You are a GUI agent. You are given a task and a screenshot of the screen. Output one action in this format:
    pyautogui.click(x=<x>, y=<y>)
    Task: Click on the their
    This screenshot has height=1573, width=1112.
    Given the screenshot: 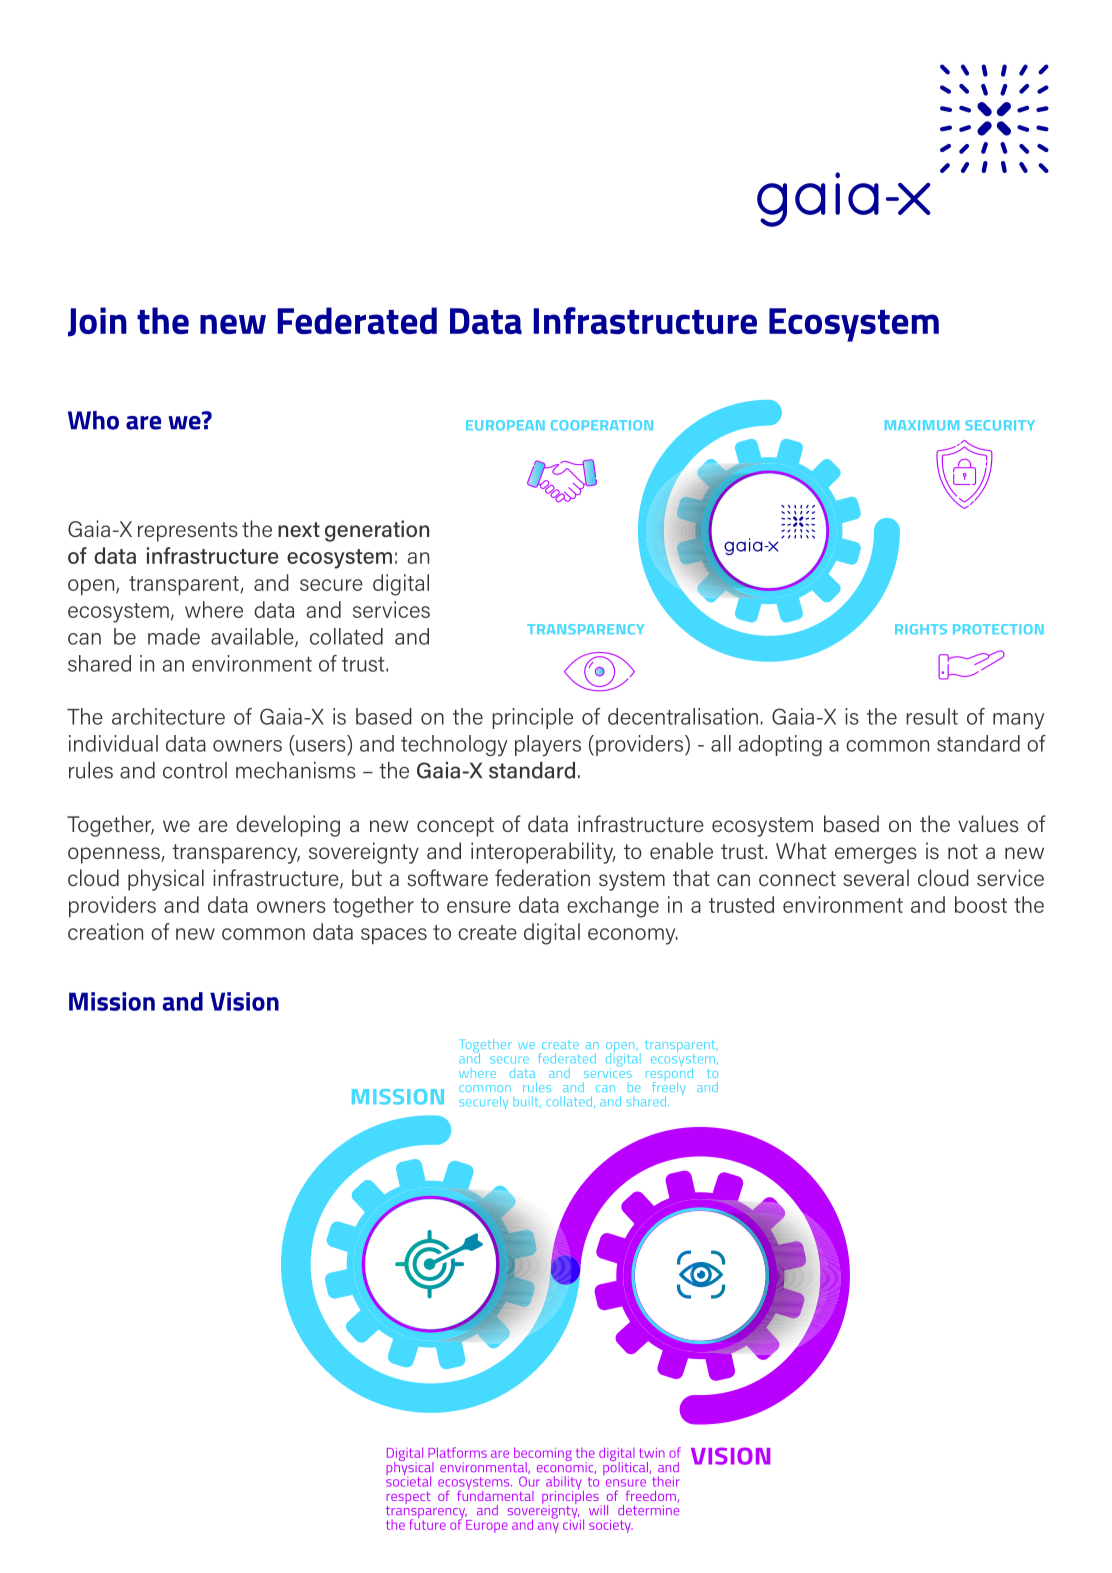 What is the action you would take?
    pyautogui.click(x=666, y=1481)
